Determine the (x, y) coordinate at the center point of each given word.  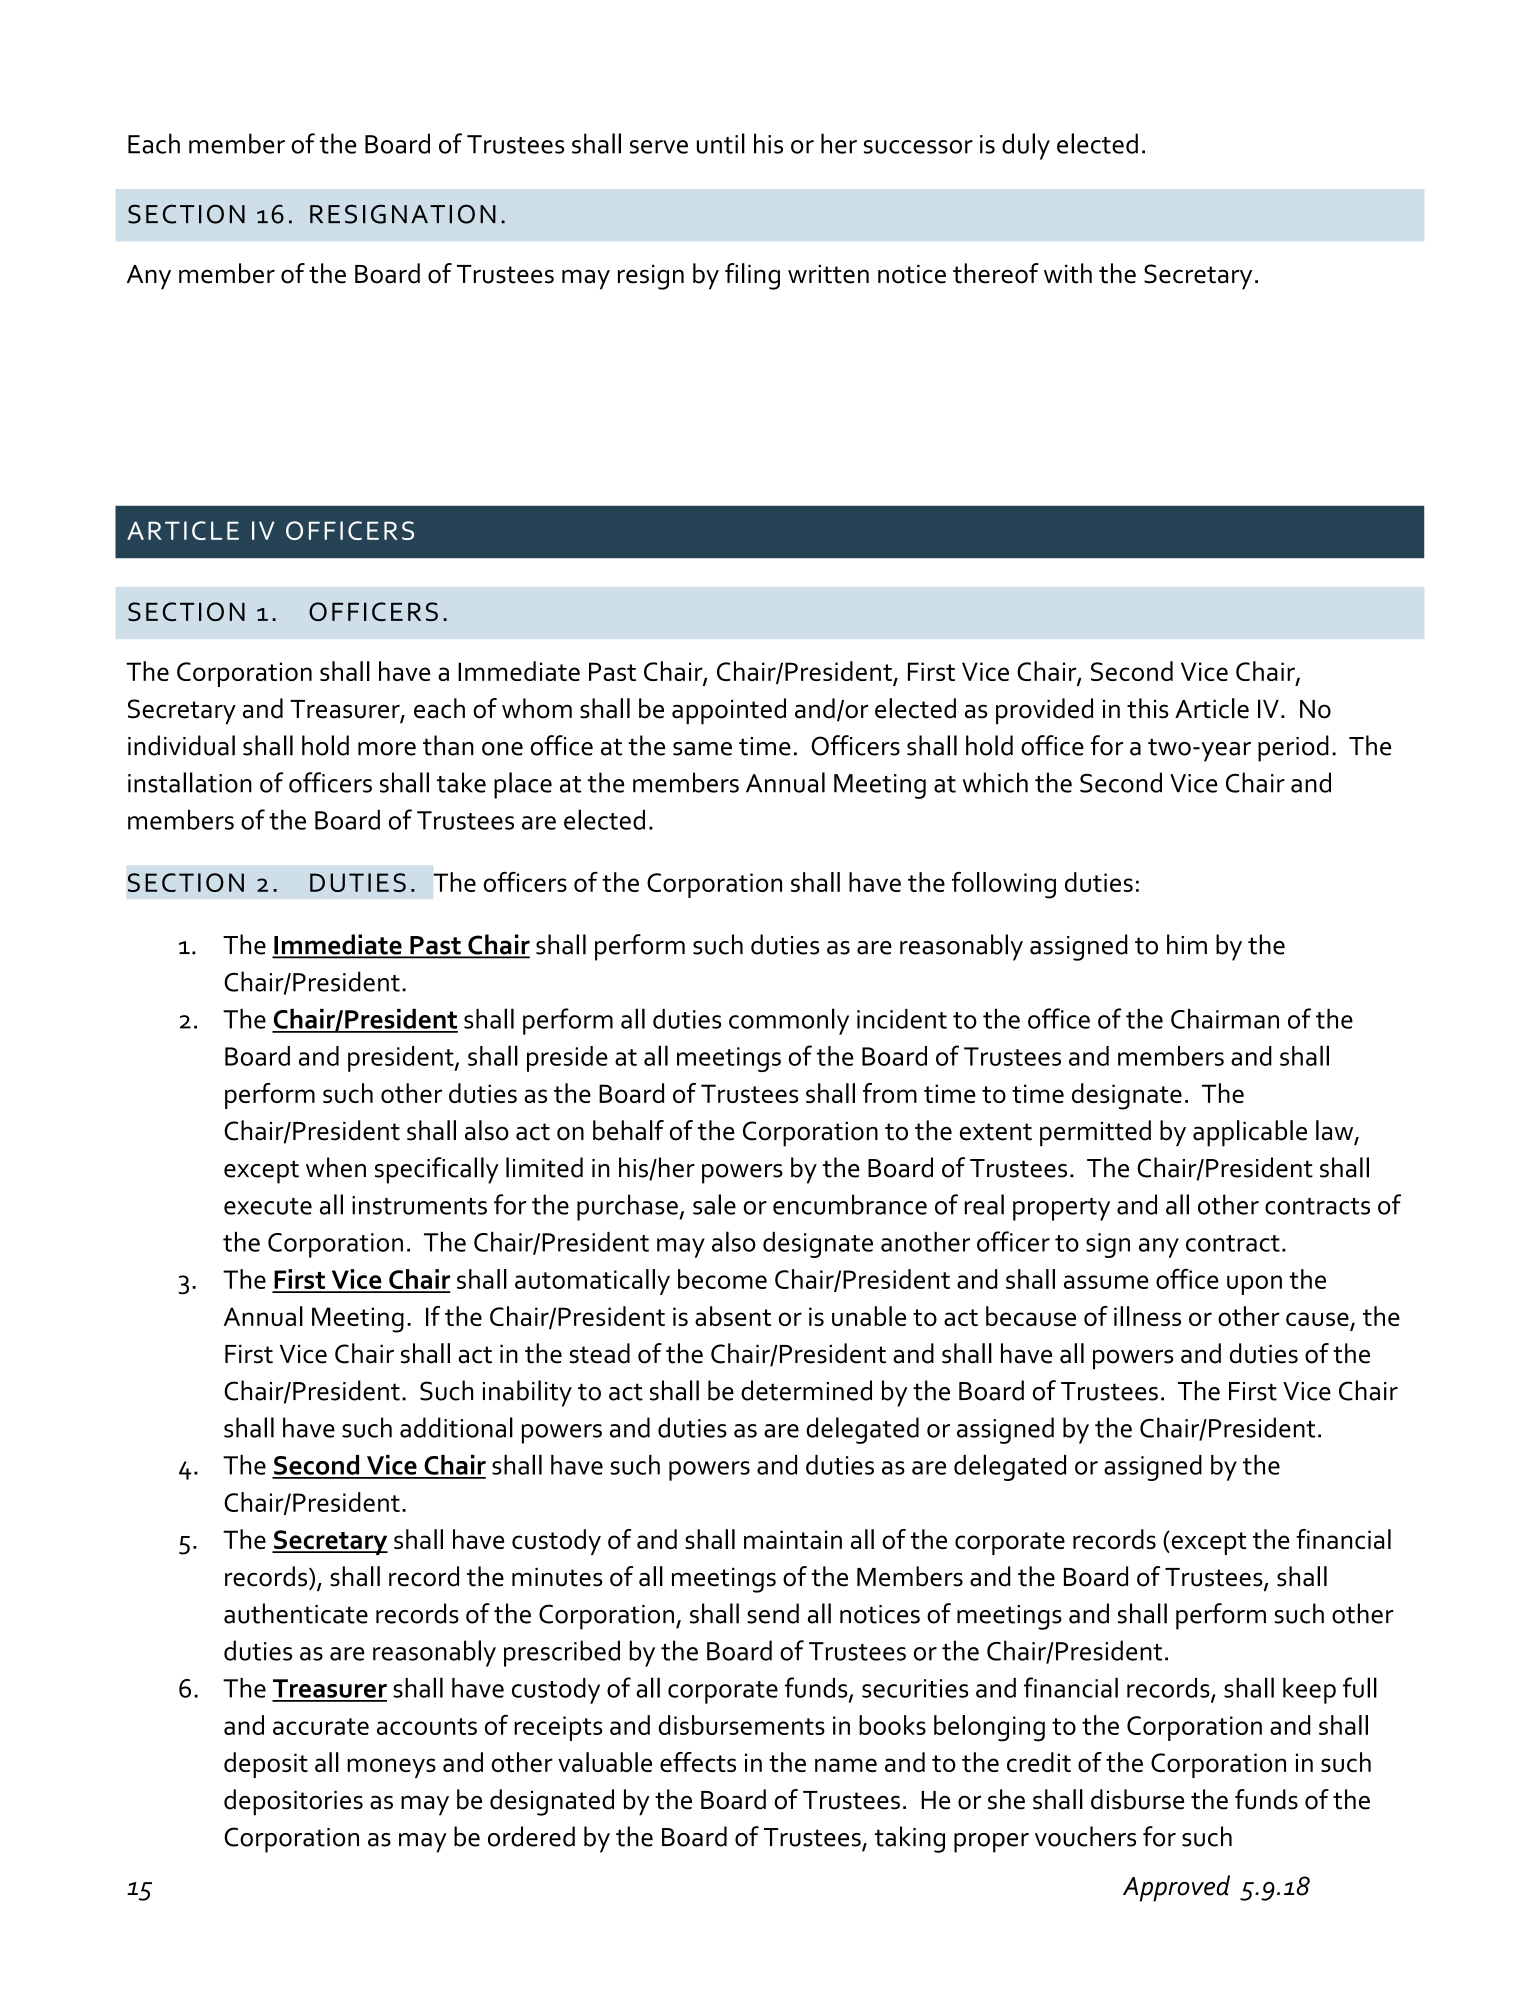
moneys (391, 1768)
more (387, 749)
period (1293, 748)
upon (1254, 1285)
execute (268, 1206)
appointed (729, 711)
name (846, 1765)
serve (659, 147)
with (1068, 273)
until (721, 143)
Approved (1176, 1888)
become (722, 1279)
